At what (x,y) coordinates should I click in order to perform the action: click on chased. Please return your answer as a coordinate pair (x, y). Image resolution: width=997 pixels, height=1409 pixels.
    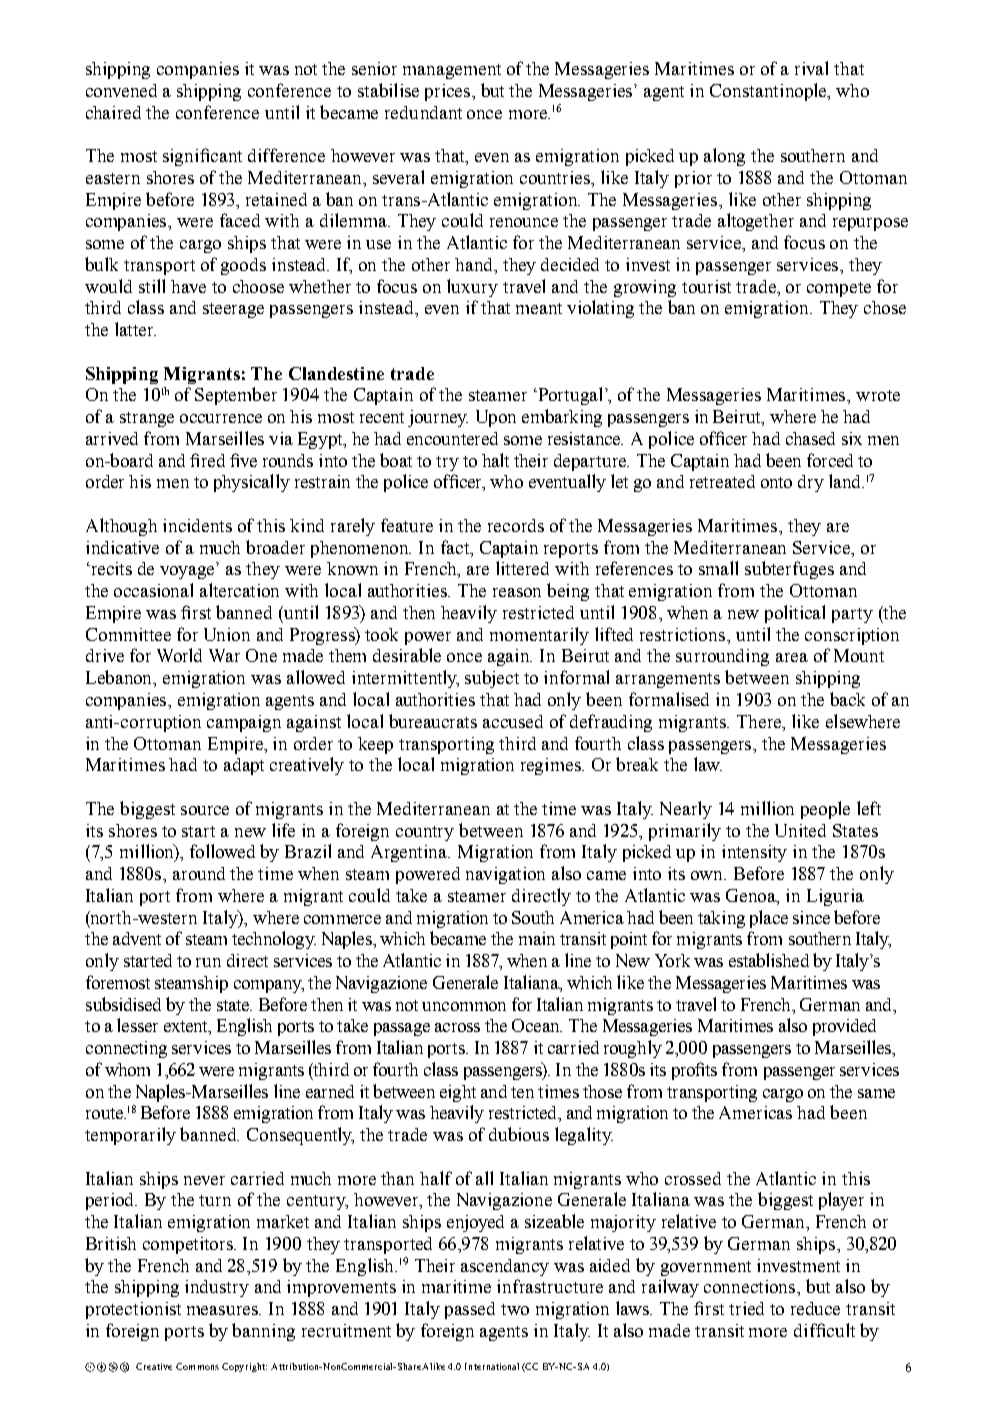
    Looking at the image, I should click on (810, 438).
